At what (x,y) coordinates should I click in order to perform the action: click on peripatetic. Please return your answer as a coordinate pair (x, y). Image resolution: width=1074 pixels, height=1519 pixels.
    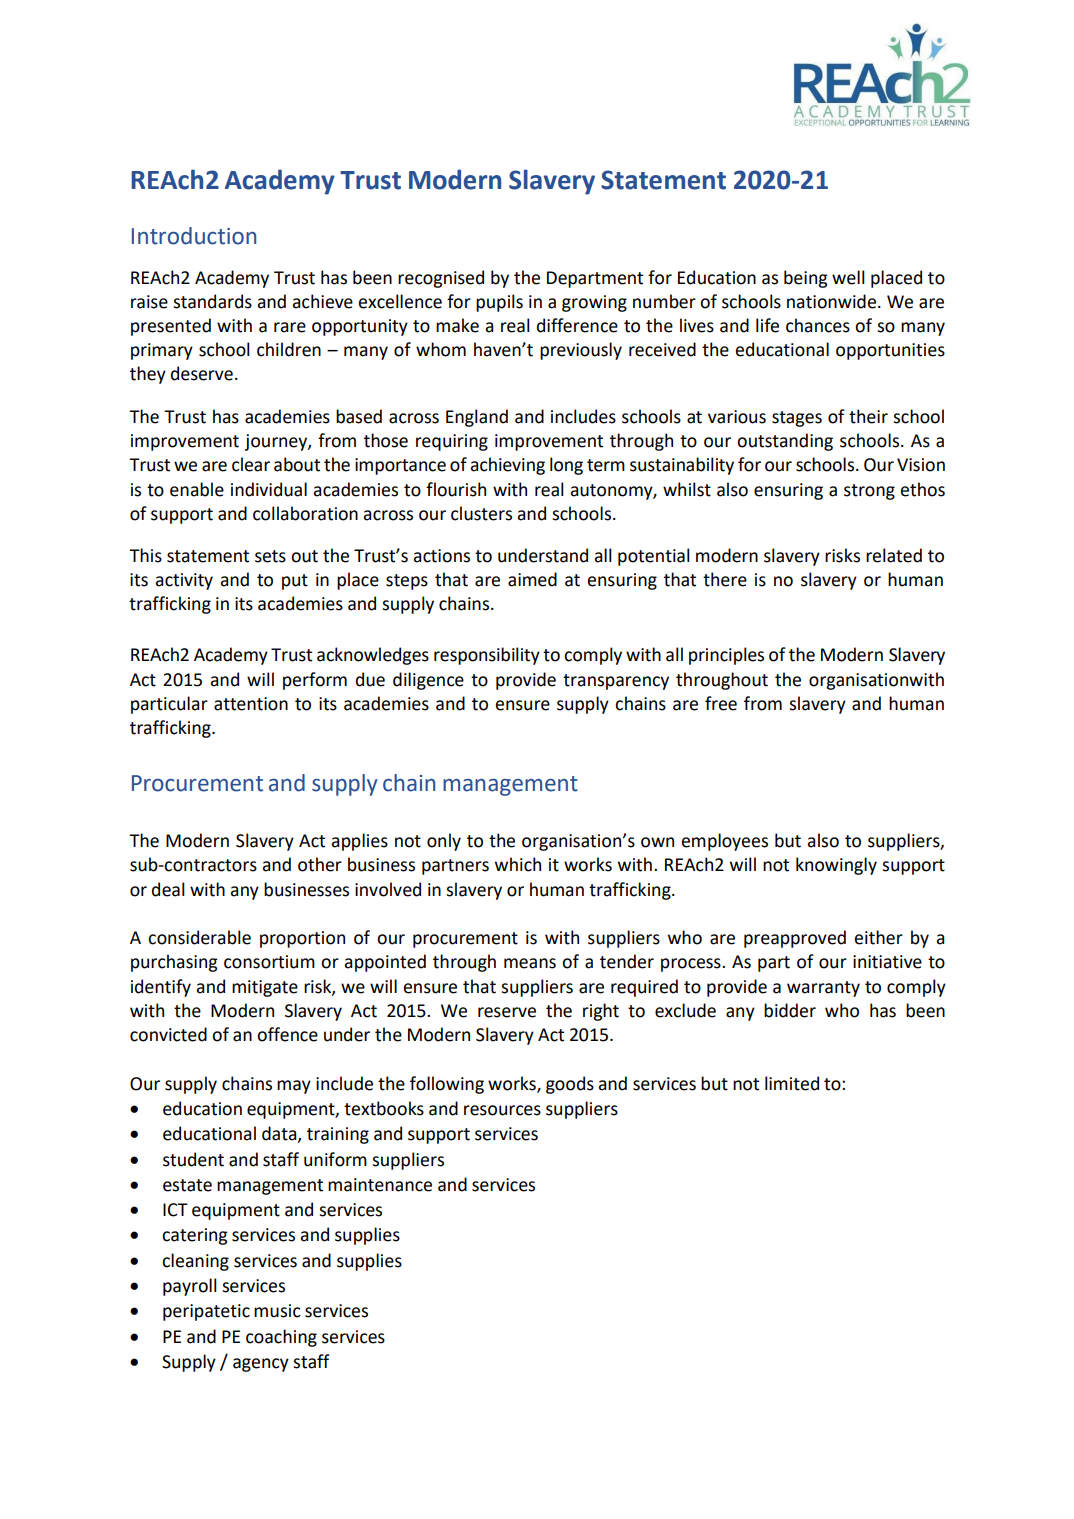
    Looking at the image, I should click on (206, 1312).
